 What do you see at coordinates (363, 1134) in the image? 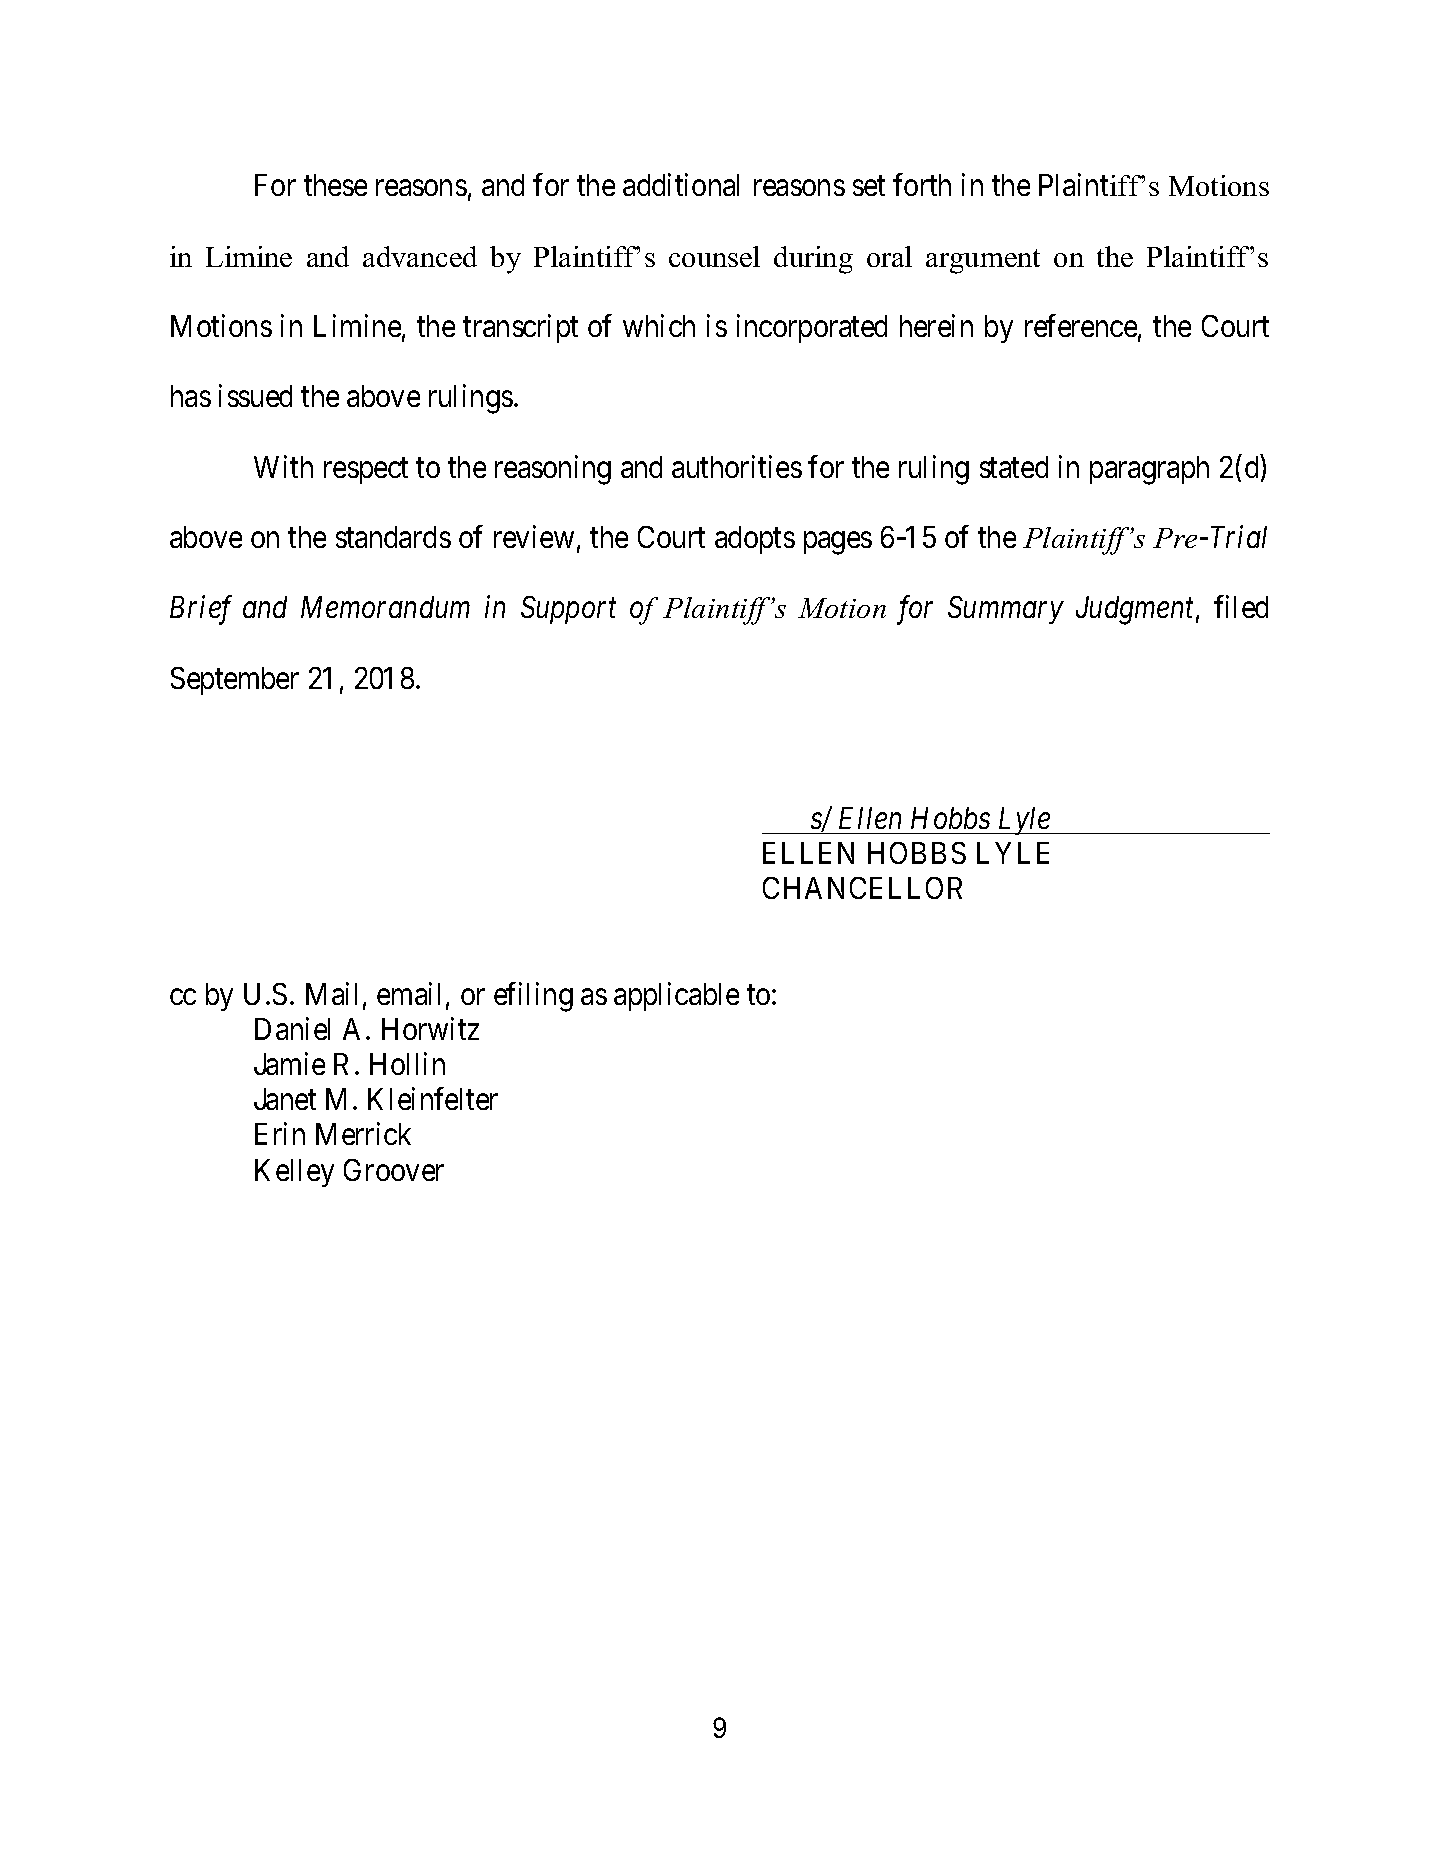
I see `Merrick` at bounding box center [363, 1134].
